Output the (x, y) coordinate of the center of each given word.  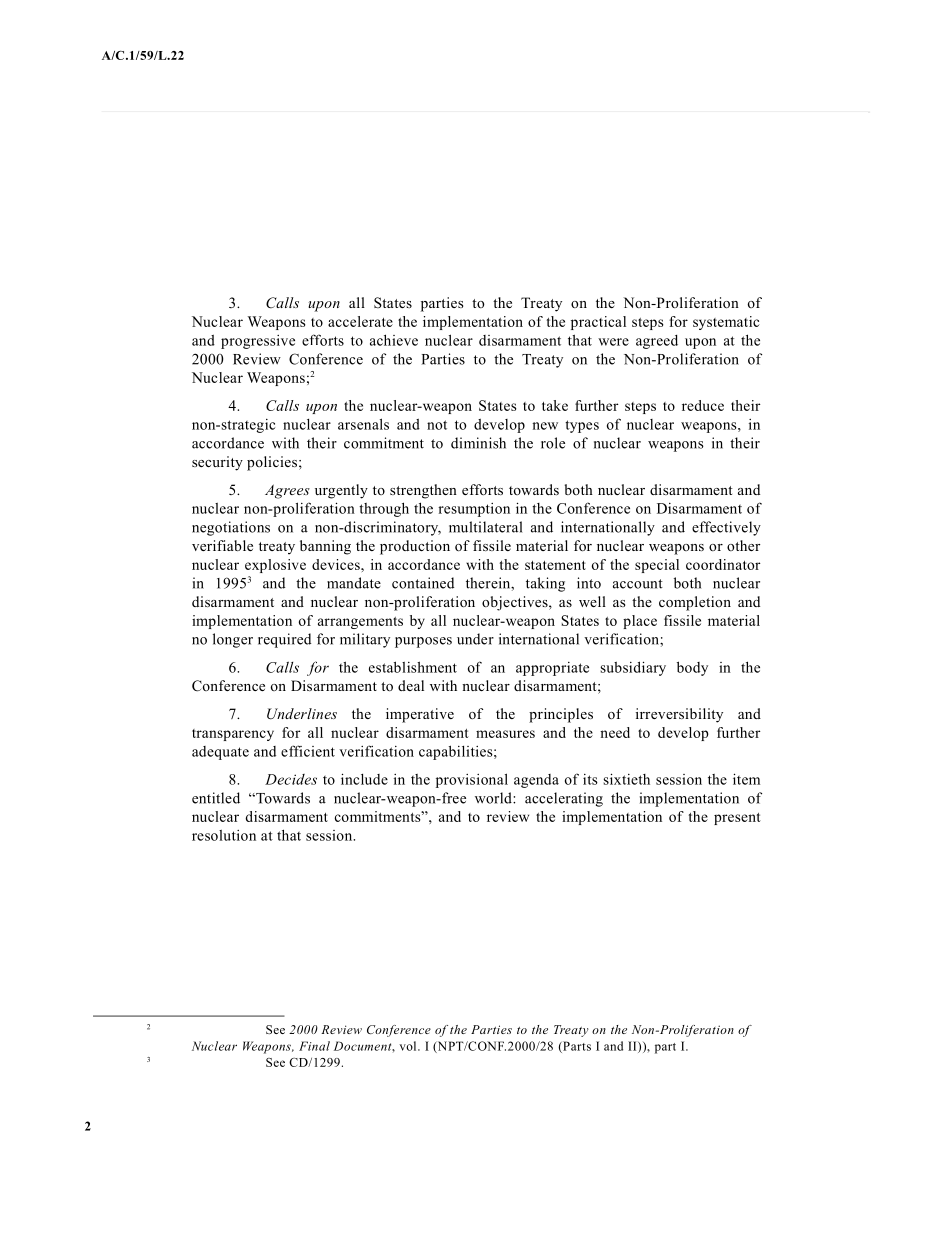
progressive (258, 342)
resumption (474, 510)
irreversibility (679, 715)
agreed (657, 342)
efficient (308, 751)
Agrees (287, 491)
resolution (224, 835)
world (494, 798)
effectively (726, 528)
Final (314, 1046)
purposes (423, 642)
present (737, 819)
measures (505, 734)
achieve (394, 340)
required (284, 640)
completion (695, 603)
